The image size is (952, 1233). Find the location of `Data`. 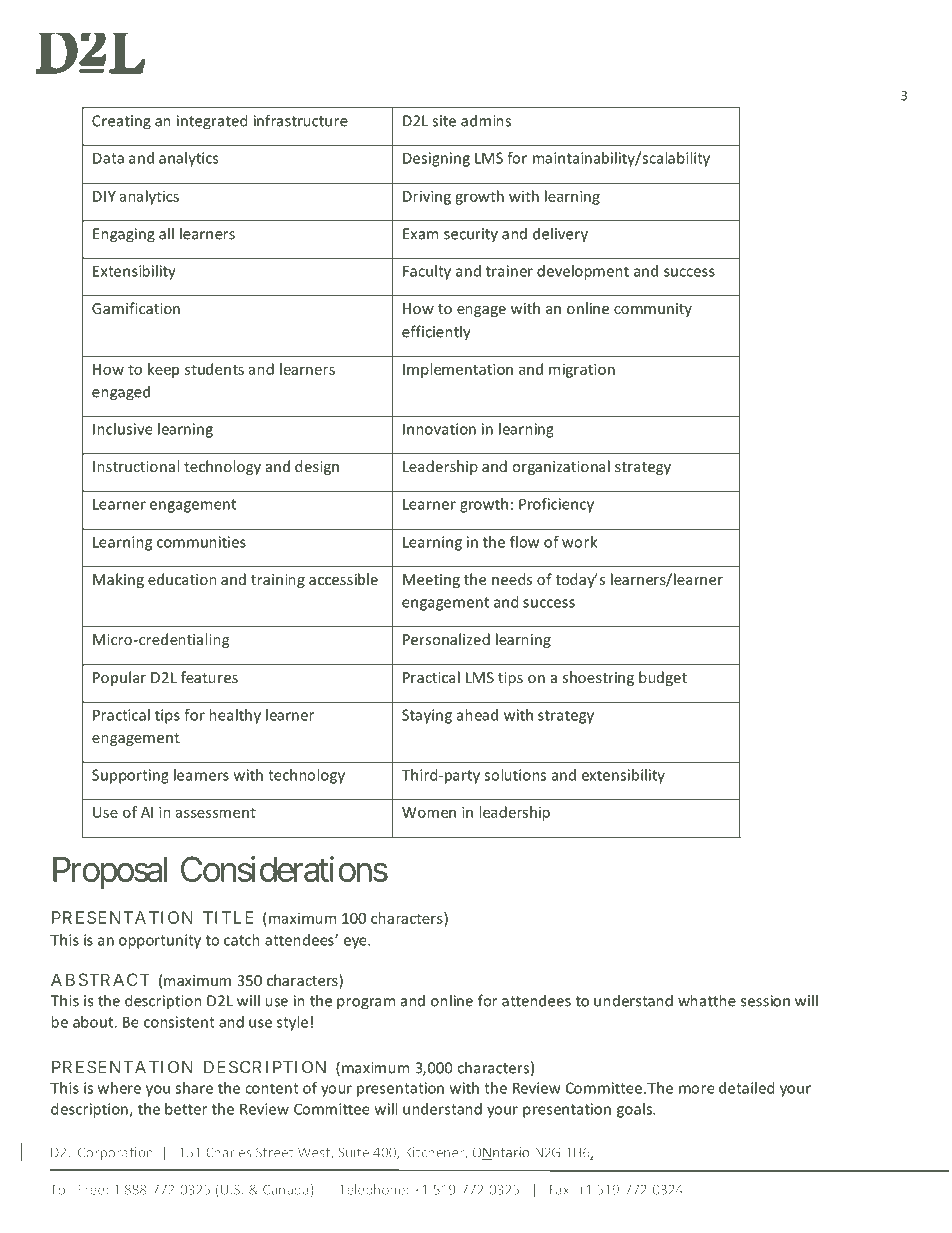

Data is located at coordinates (108, 158).
